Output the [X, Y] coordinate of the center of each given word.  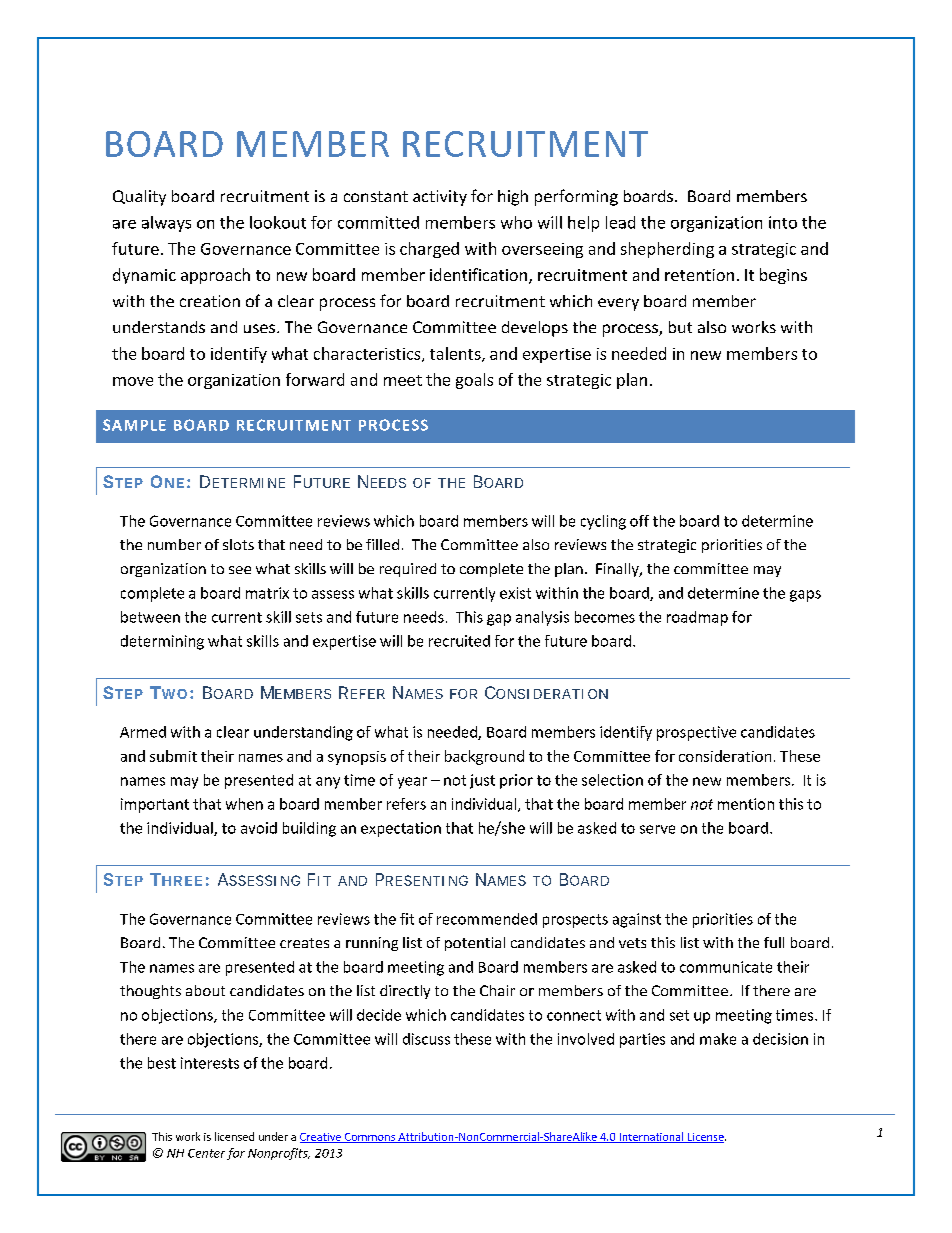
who [516, 222]
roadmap [697, 618]
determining [162, 642]
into [783, 222]
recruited [459, 641]
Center [206, 1153]
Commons [369, 1138]
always [166, 224]
